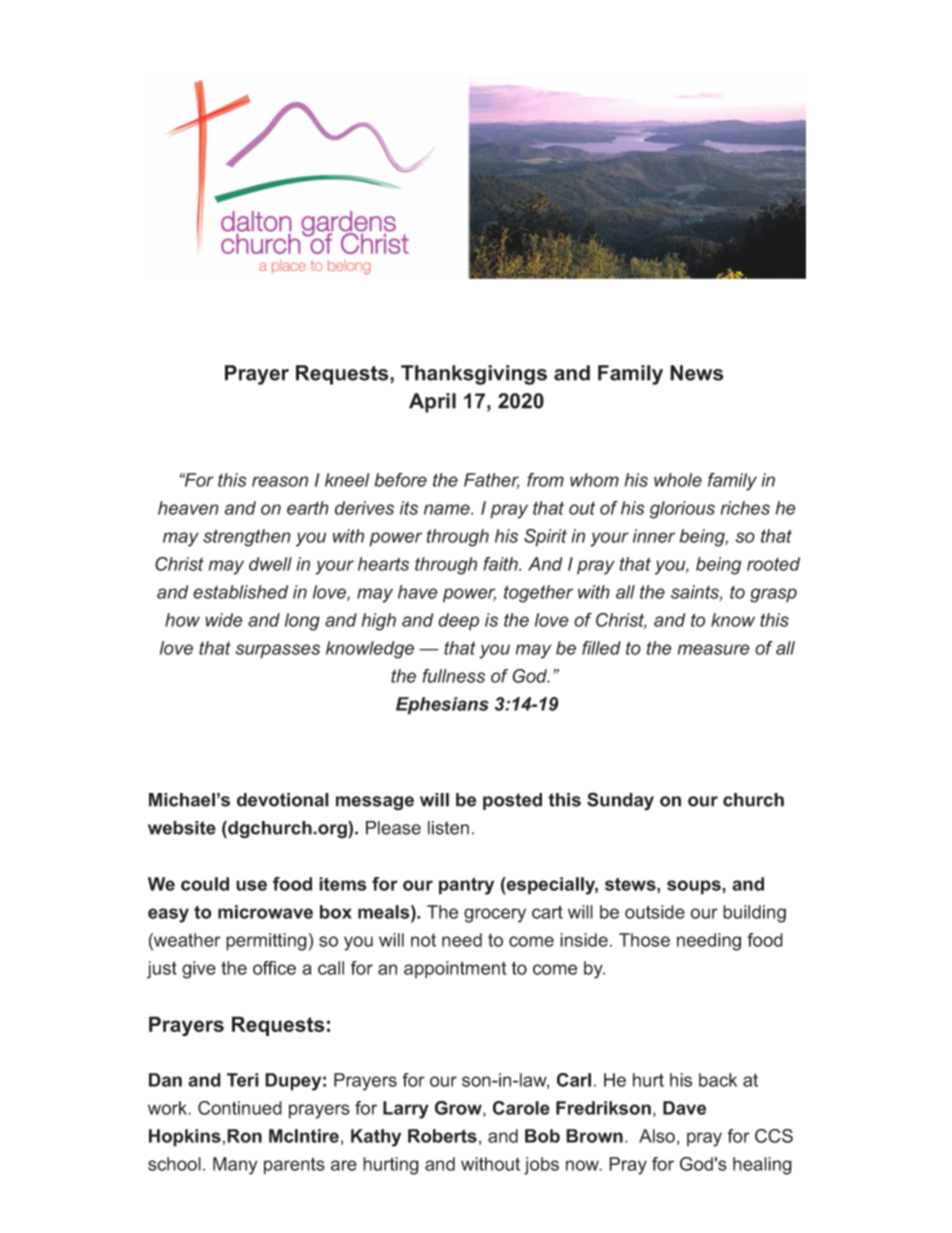  Describe the element at coordinates (696, 373) in the screenshot. I see `News` at that location.
